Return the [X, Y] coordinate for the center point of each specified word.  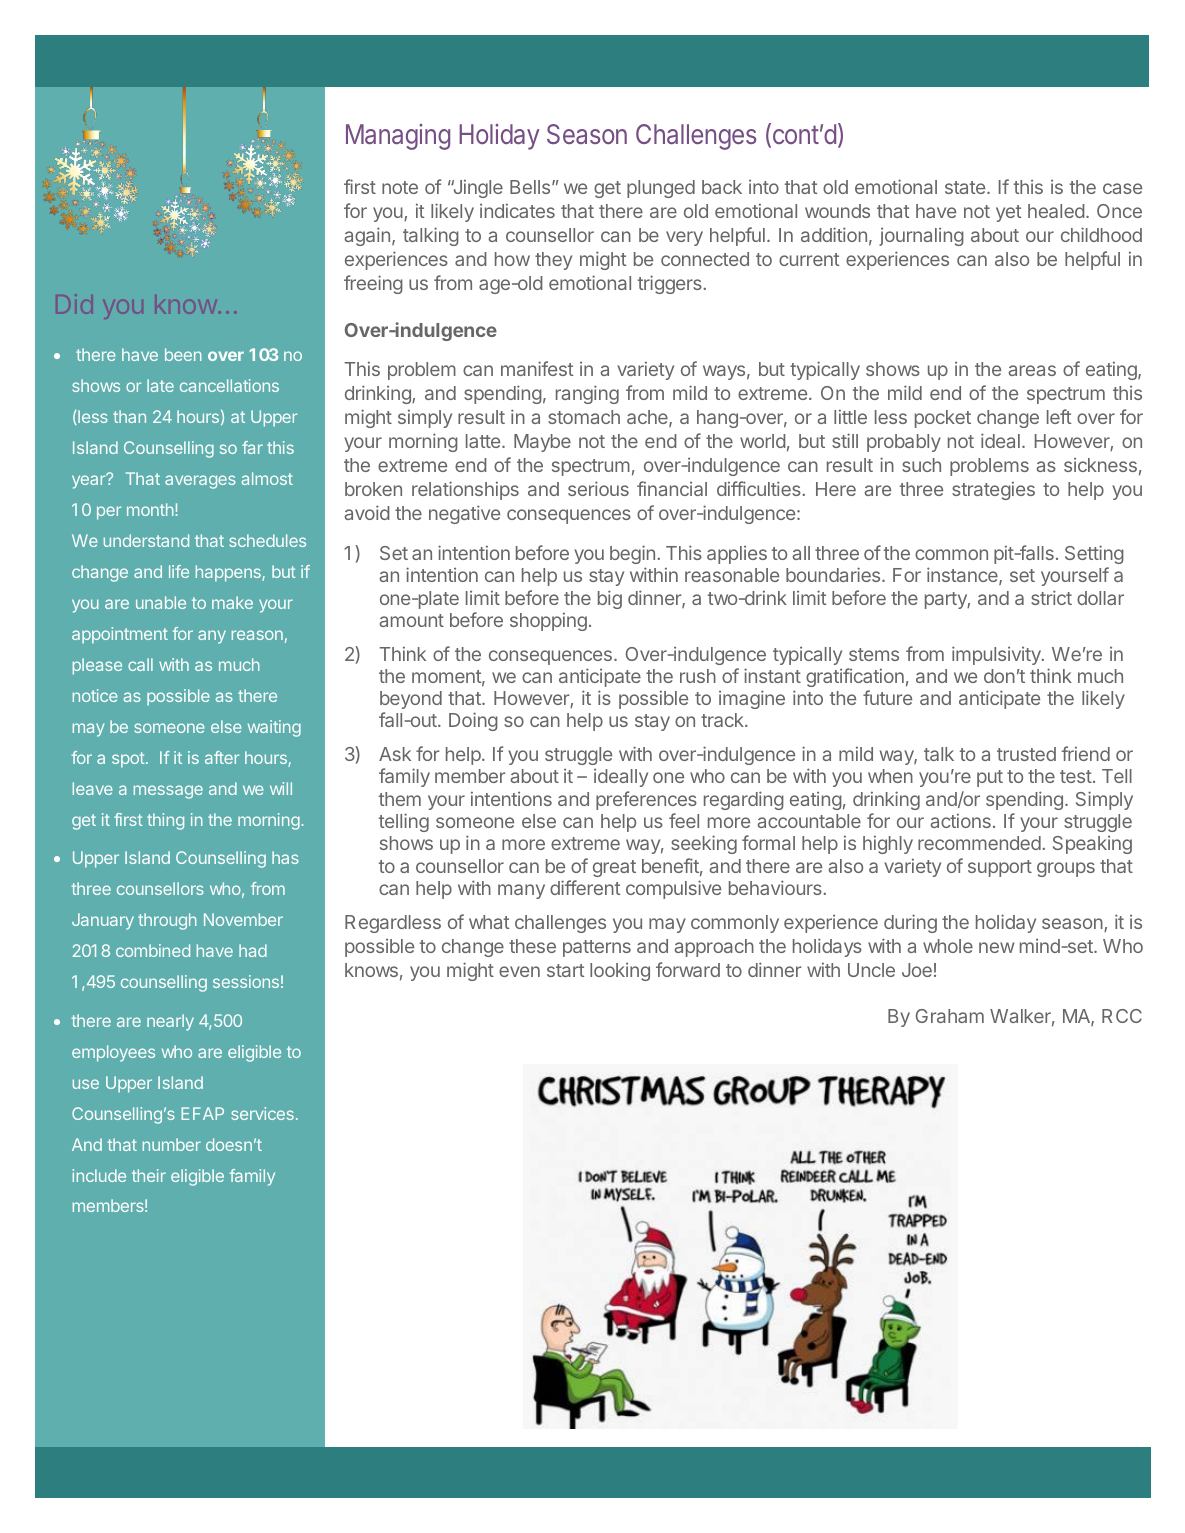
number [172, 1144]
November [243, 919]
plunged [661, 189]
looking [620, 972]
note [400, 187]
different [585, 887]
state [966, 187]
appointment [120, 635]
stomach [584, 417]
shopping [548, 621]
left [1059, 416]
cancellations [229, 385]
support [1000, 868]
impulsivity [997, 655]
